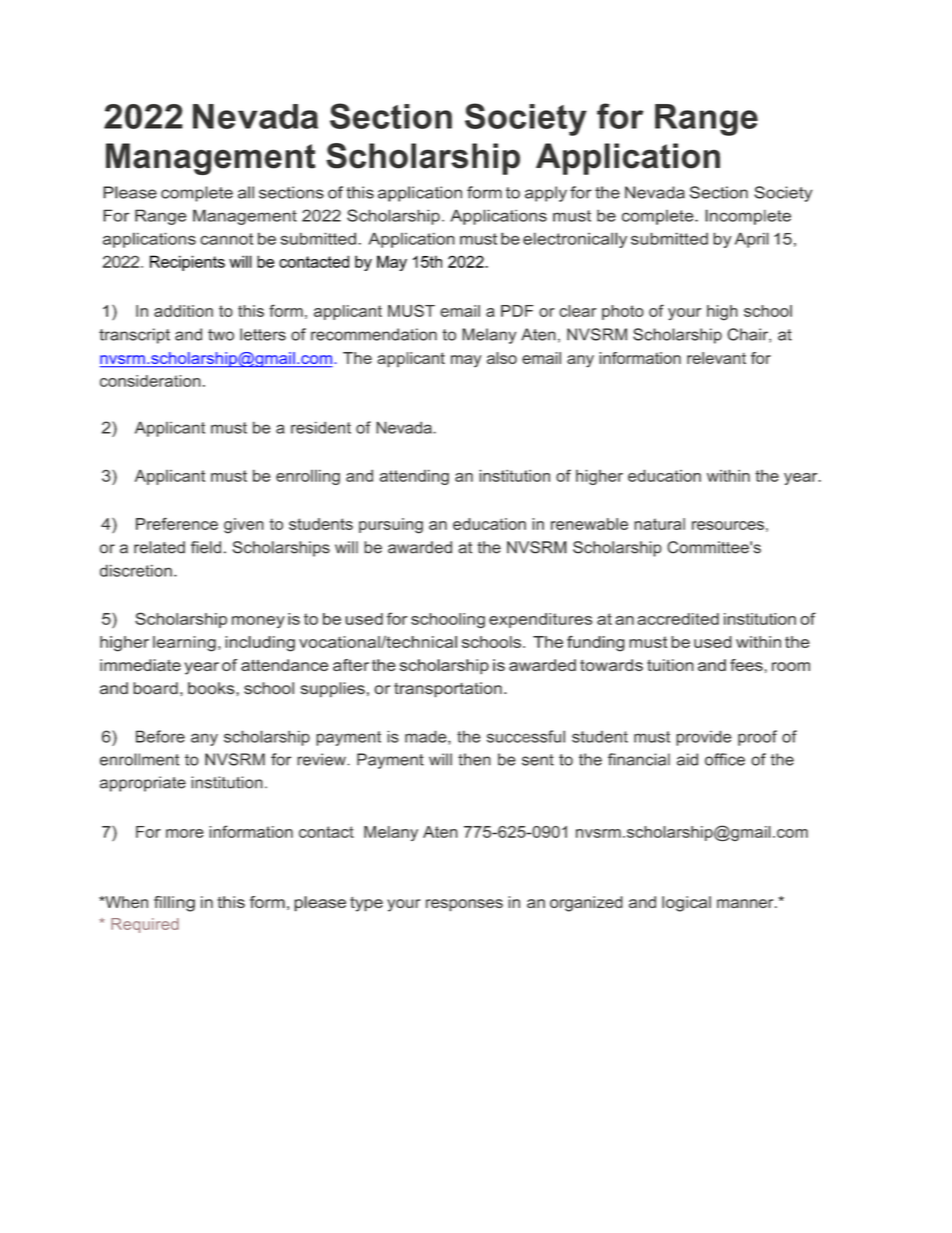 The image size is (952, 1233). What do you see at coordinates (391, 526) in the document?
I see `pursuing` at bounding box center [391, 526].
